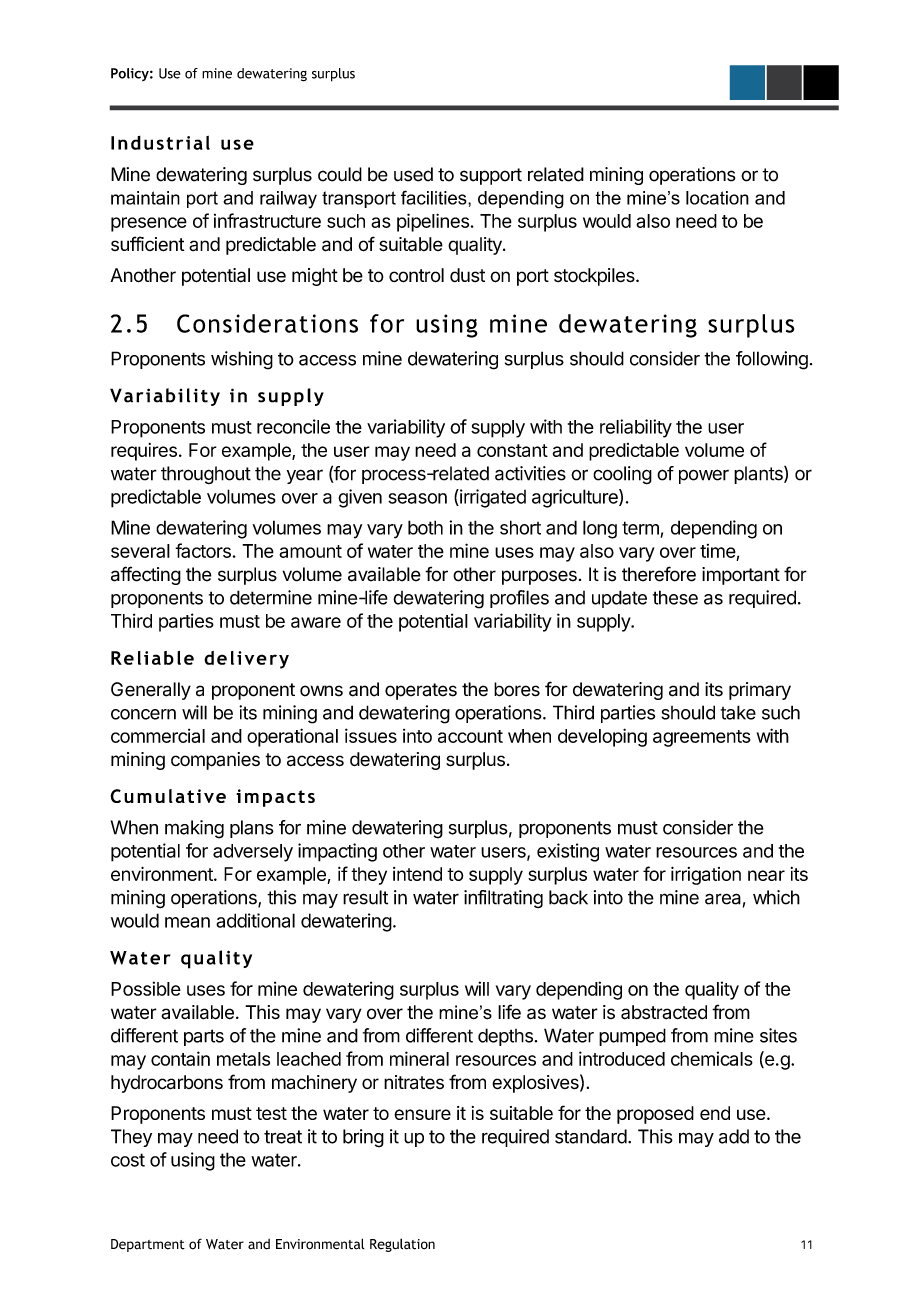 This screenshot has height=1308, width=924. I want to click on depths, so click(505, 1037).
